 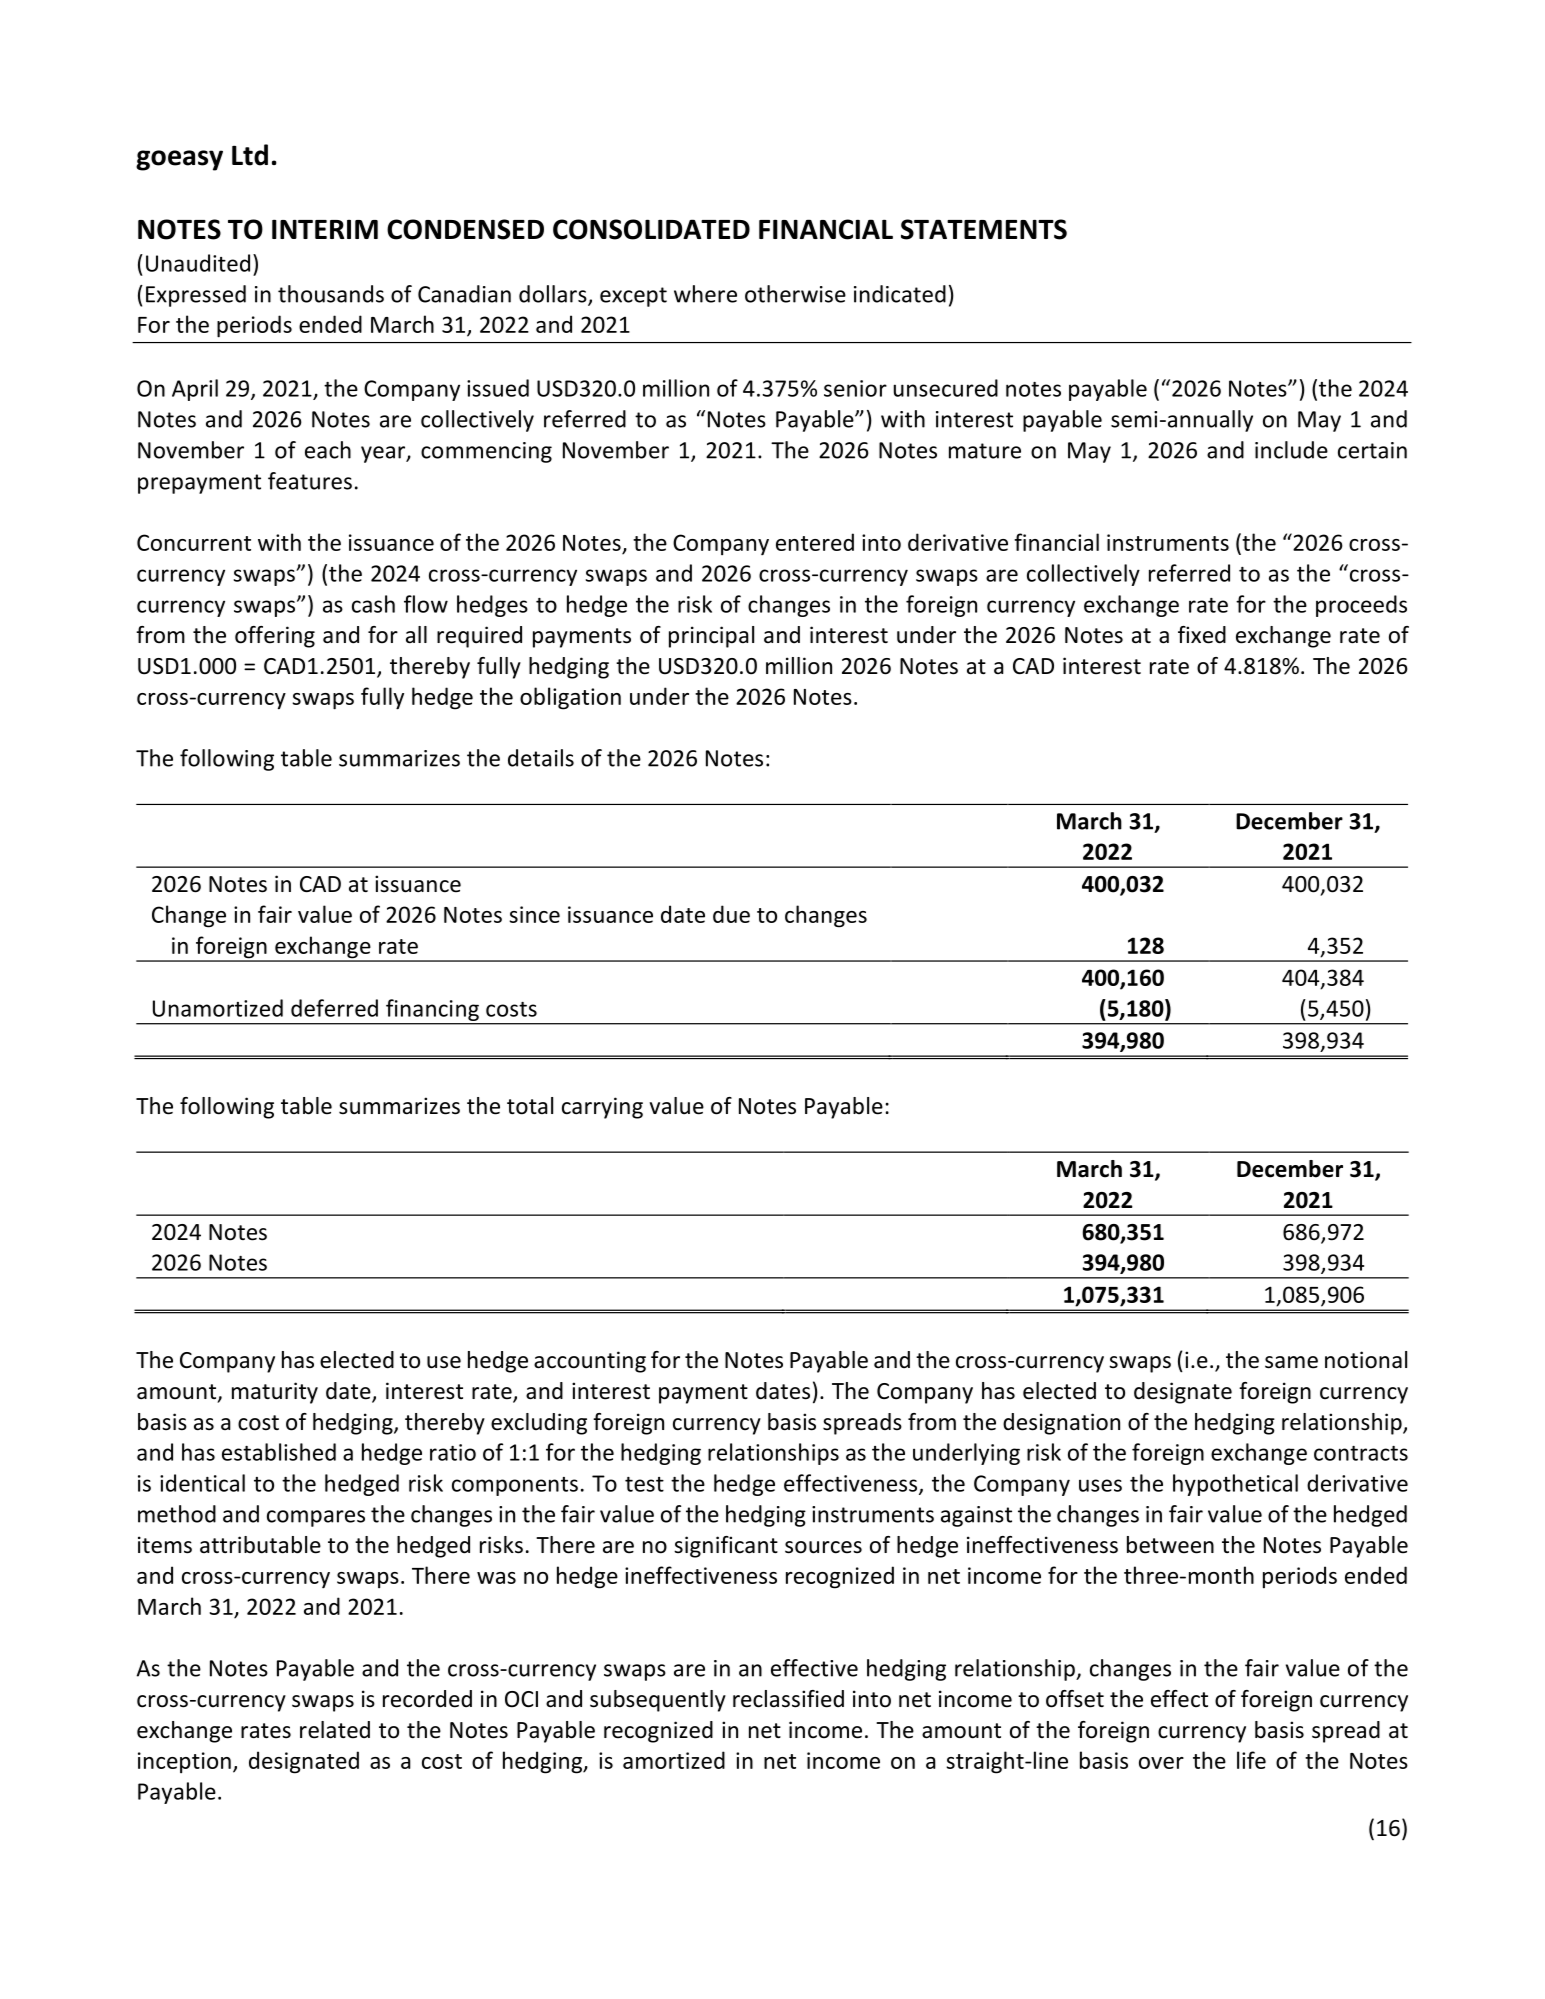 I want to click on same, so click(x=1291, y=1362).
